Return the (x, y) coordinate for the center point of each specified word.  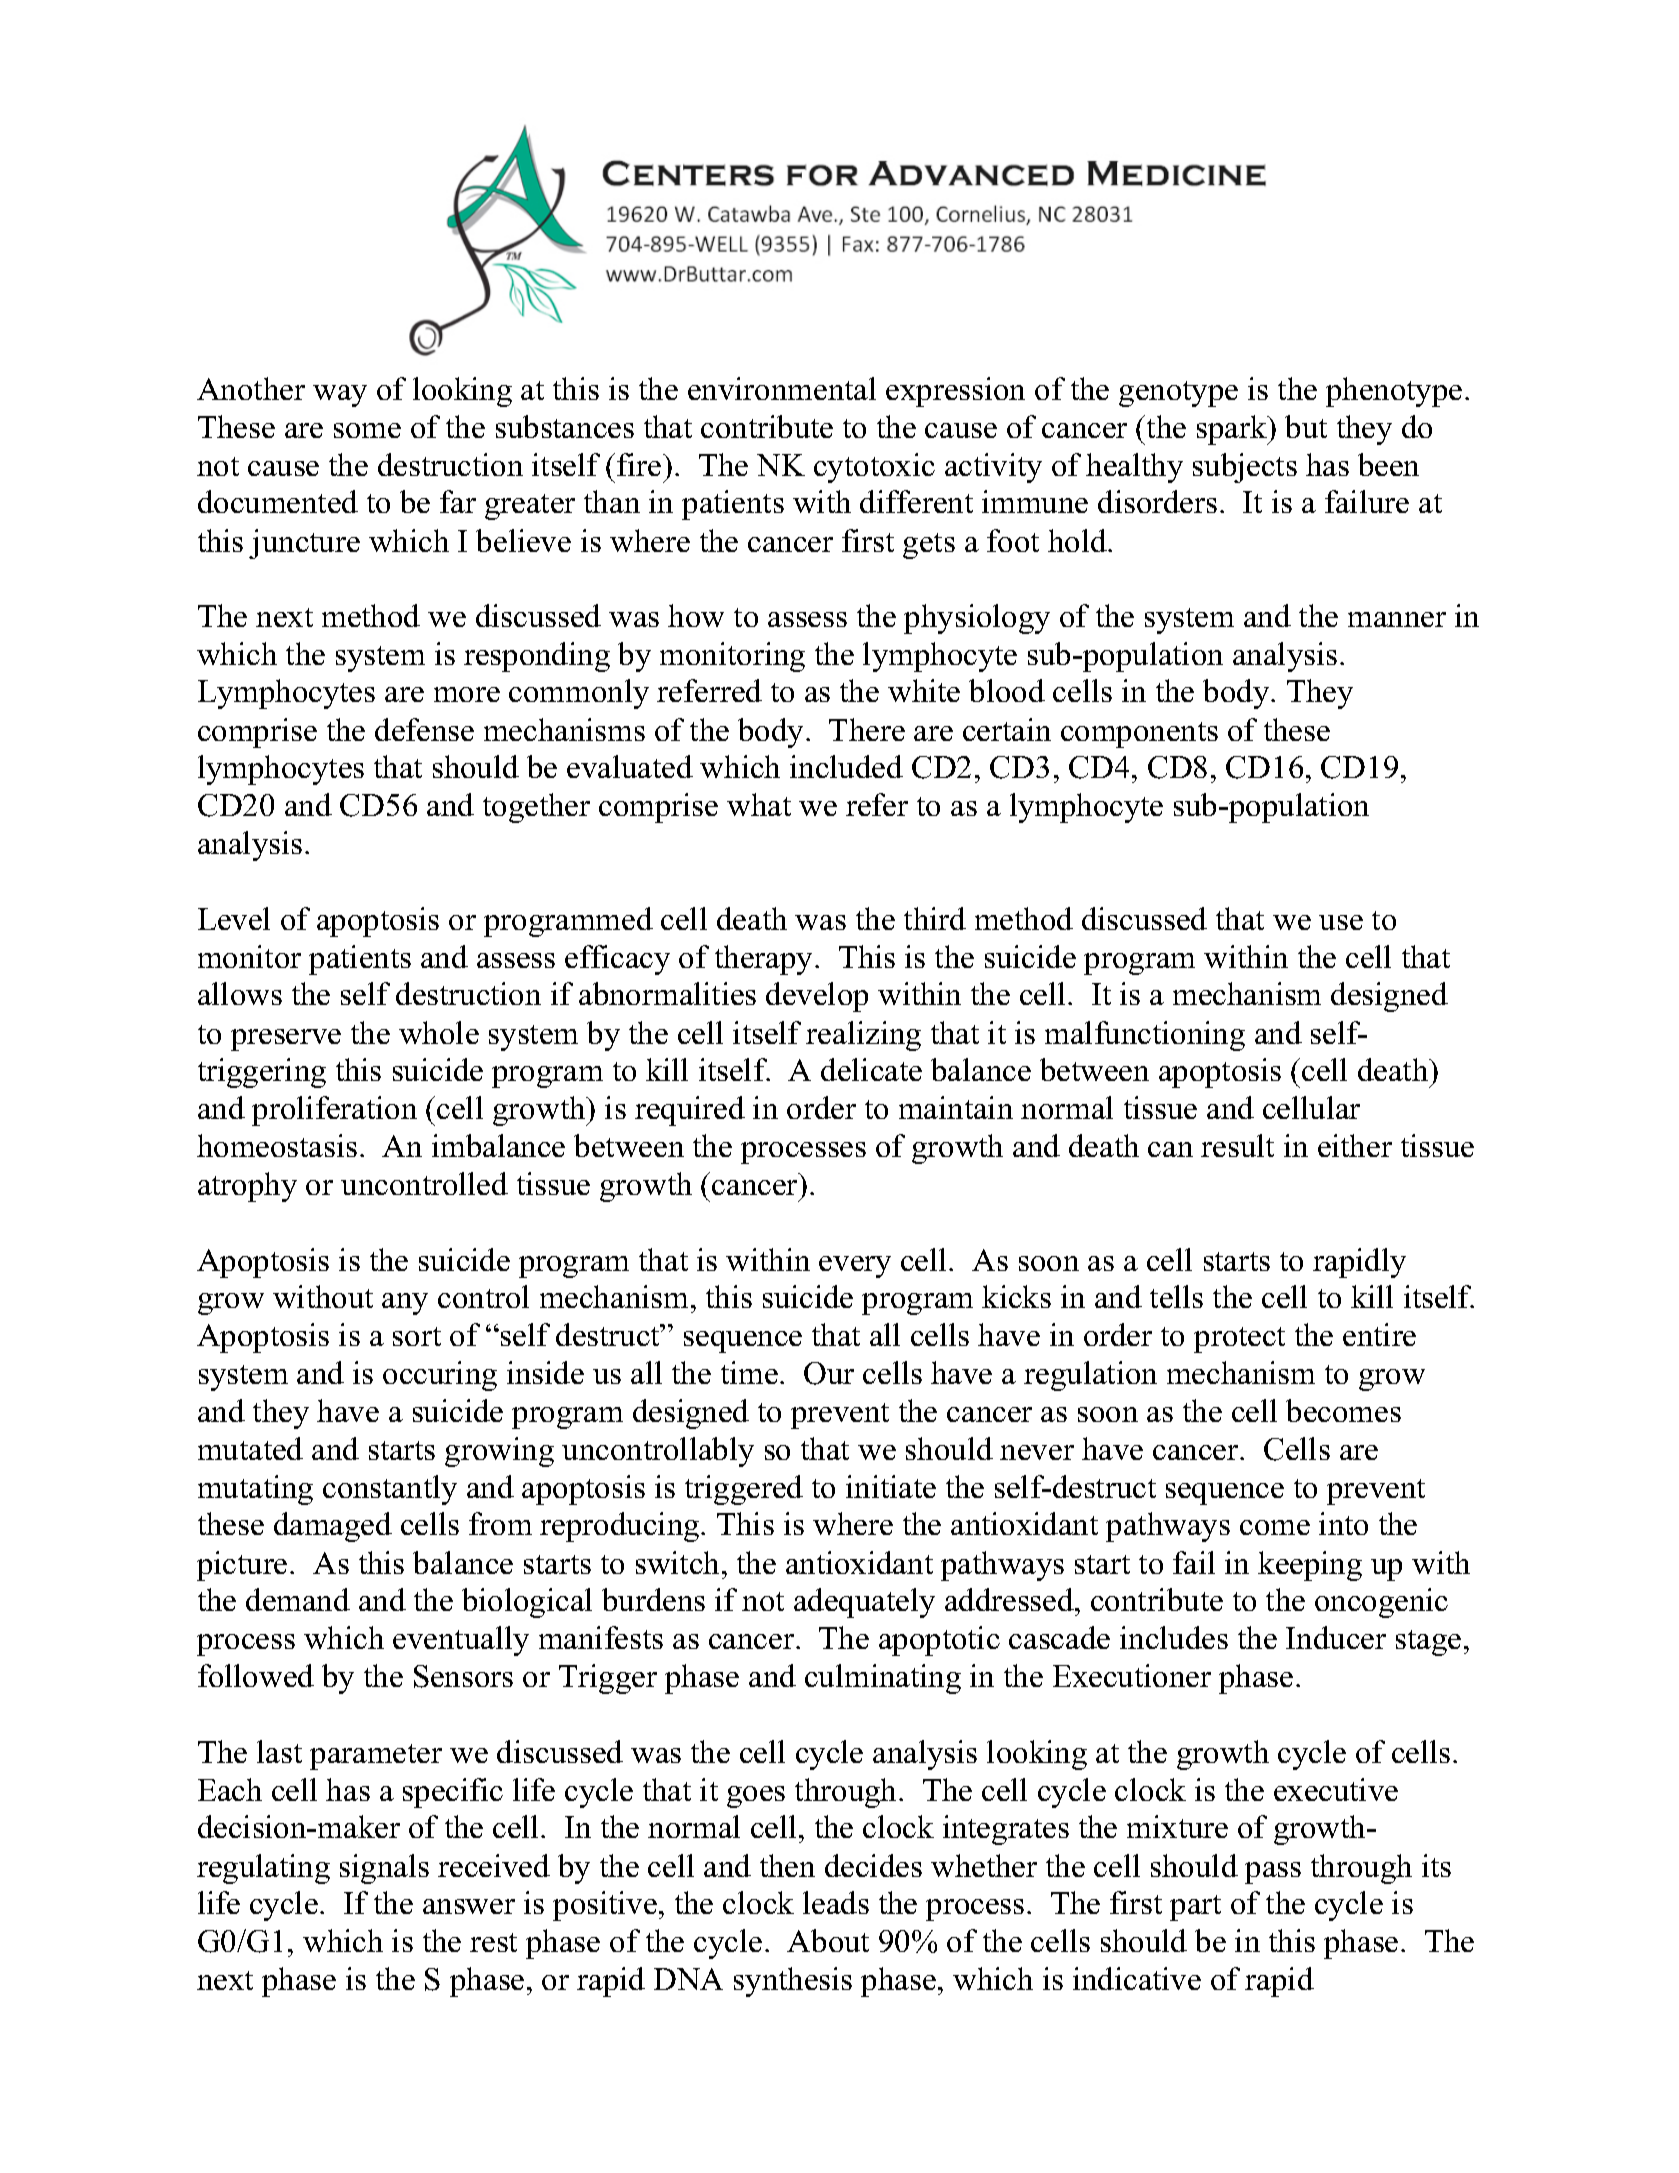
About (828, 1940)
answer (469, 1906)
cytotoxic (874, 468)
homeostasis (277, 1145)
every (855, 1267)
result (1237, 1145)
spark (1233, 430)
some (367, 430)
